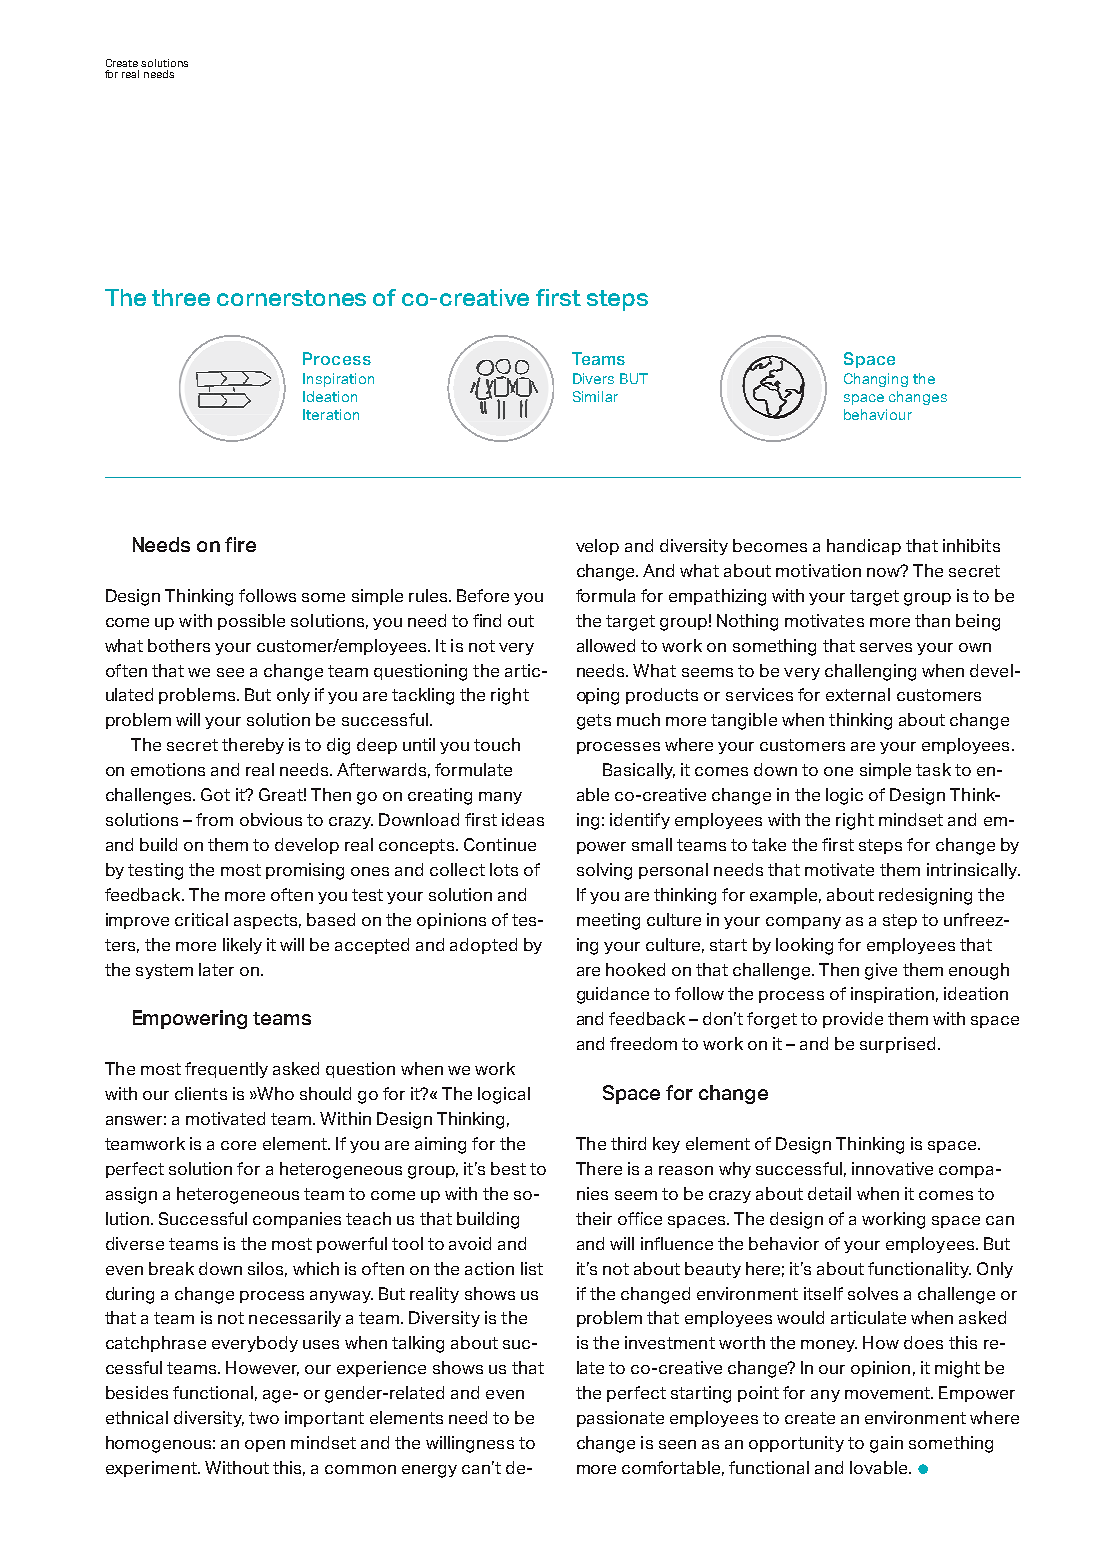 Image resolution: width=1099 pixels, height=1554 pixels. I want to click on open, so click(265, 1446).
